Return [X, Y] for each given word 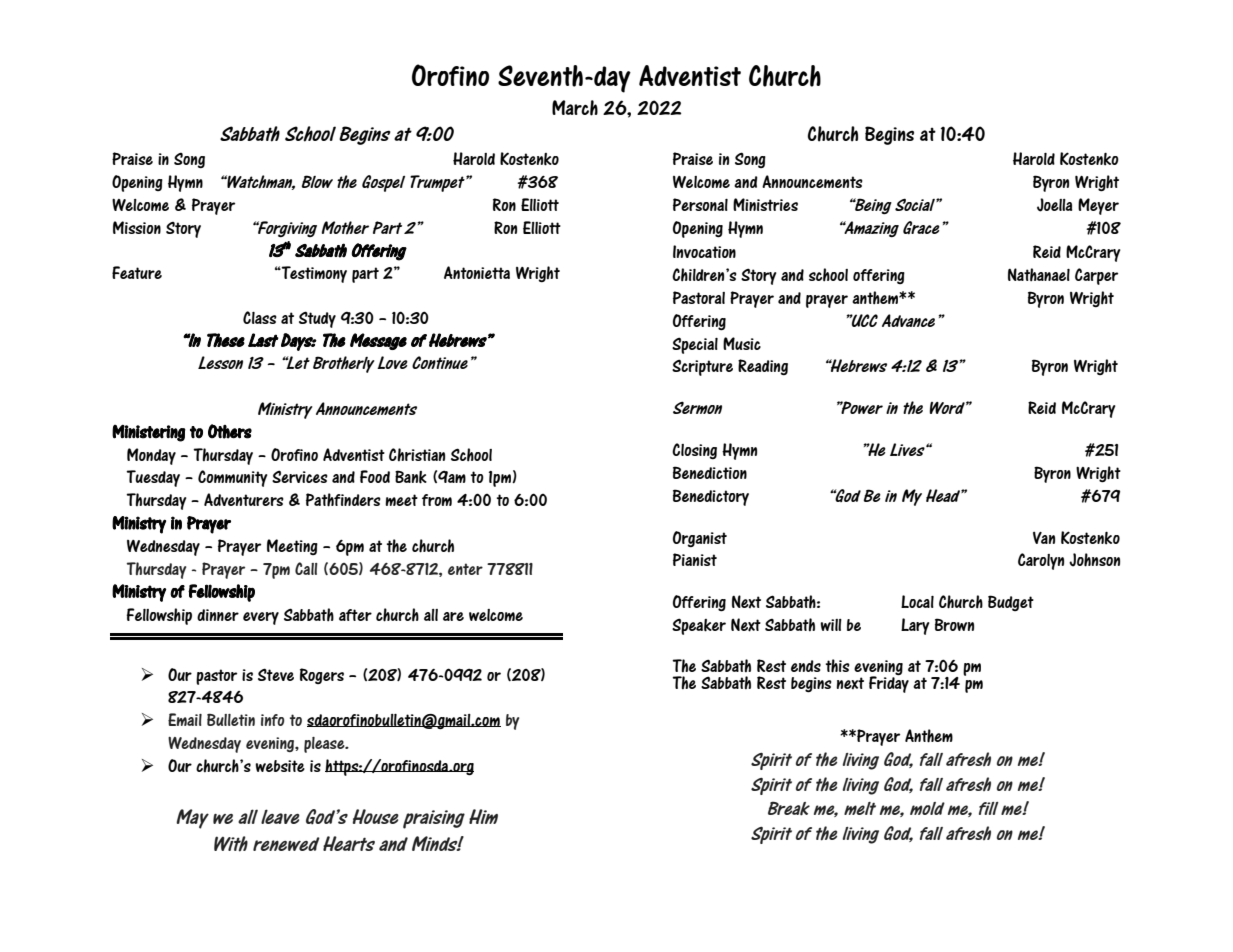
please [325, 745]
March [575, 108]
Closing [694, 451]
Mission [137, 227]
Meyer [1098, 206]
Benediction [710, 472]
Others [230, 431]
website [280, 766]
